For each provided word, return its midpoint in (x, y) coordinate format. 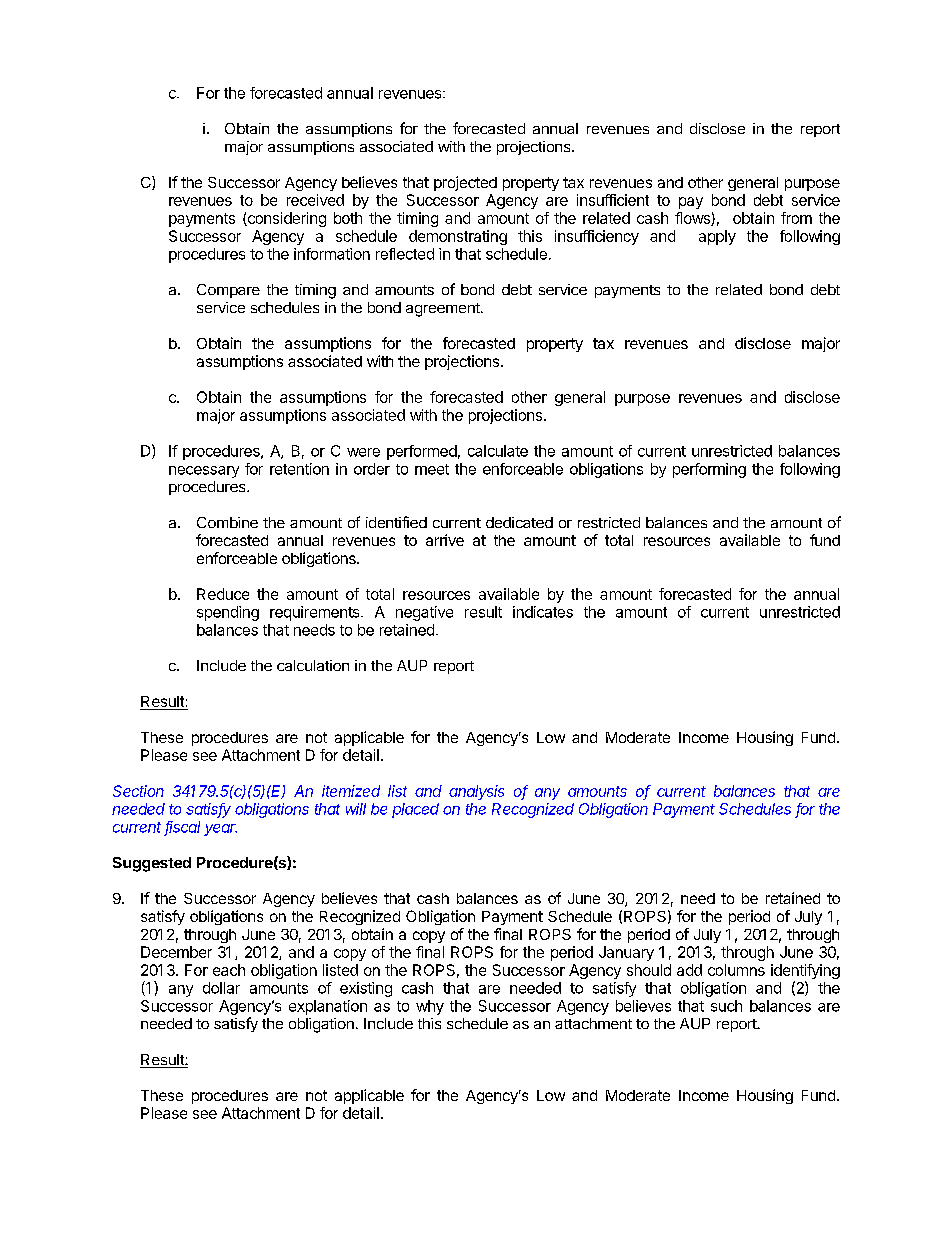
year (220, 830)
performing (709, 470)
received (315, 200)
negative (424, 613)
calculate (498, 451)
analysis (476, 792)
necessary (204, 472)
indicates (543, 612)
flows (693, 219)
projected (465, 183)
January (626, 953)
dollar (221, 988)
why (430, 1007)
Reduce (223, 594)
